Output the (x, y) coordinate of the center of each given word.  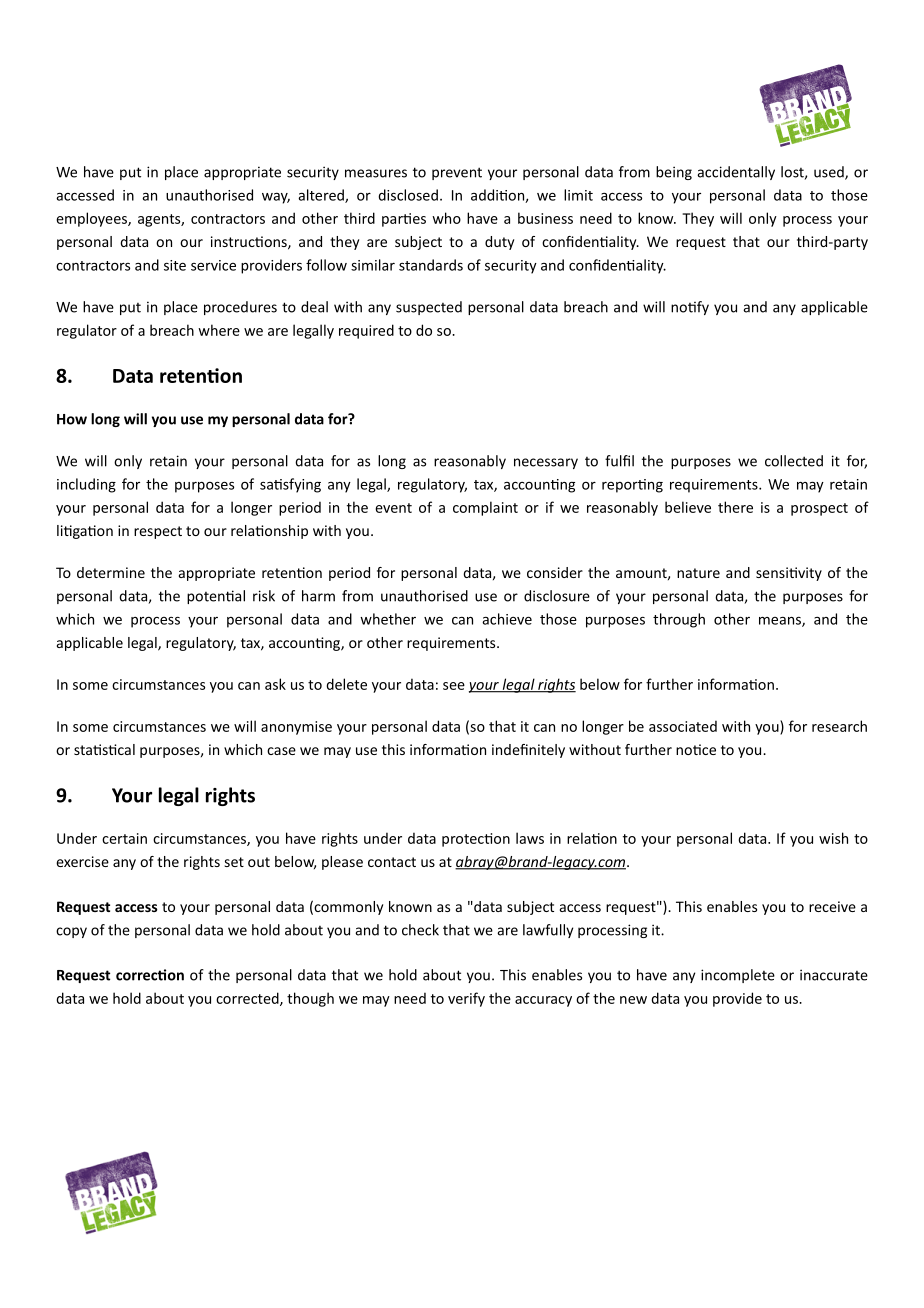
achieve (507, 619)
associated (683, 726)
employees (92, 219)
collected (794, 461)
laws (530, 838)
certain (124, 838)
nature (698, 573)
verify (466, 999)
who (446, 218)
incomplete (738, 976)
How (72, 419)
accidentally (736, 173)
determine (111, 572)
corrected (248, 999)
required (366, 331)
